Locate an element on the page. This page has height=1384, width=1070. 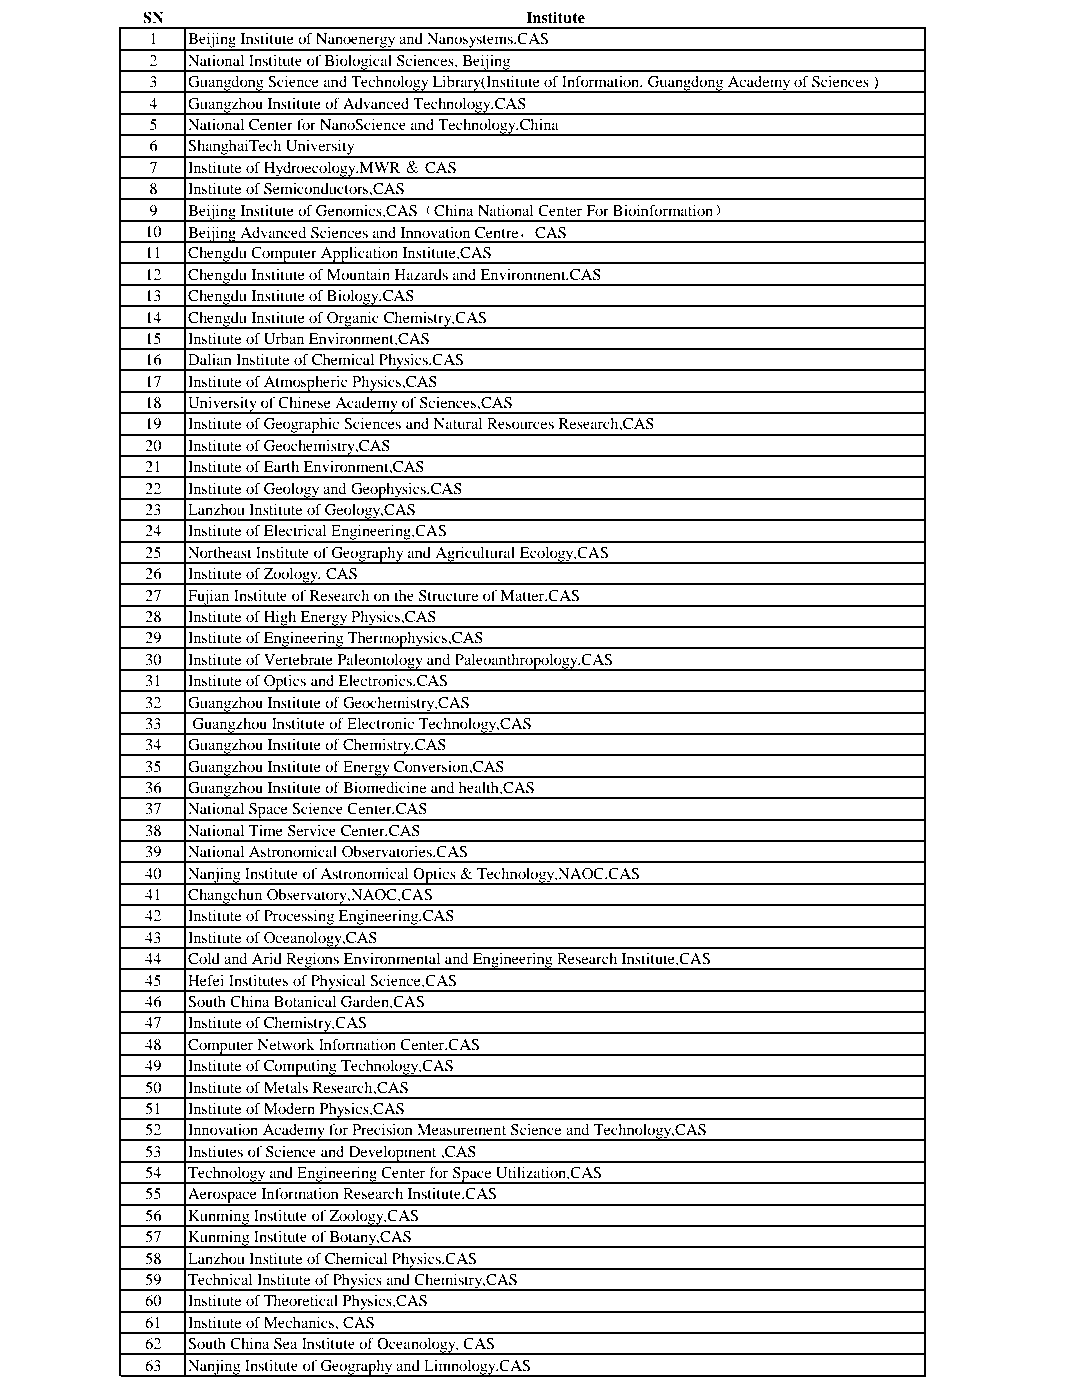
Geographic is located at coordinates (302, 426).
